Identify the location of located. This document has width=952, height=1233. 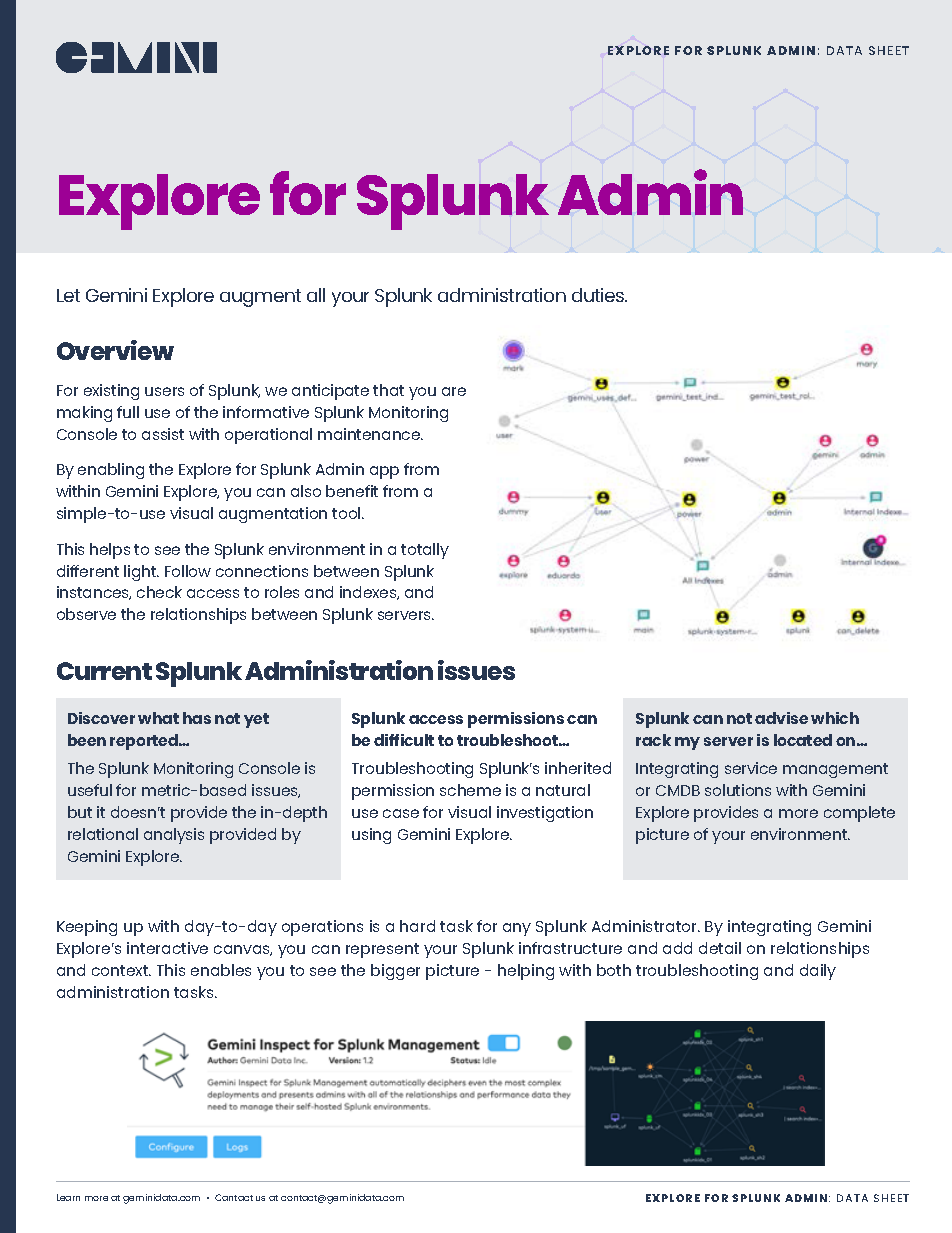
(803, 740).
